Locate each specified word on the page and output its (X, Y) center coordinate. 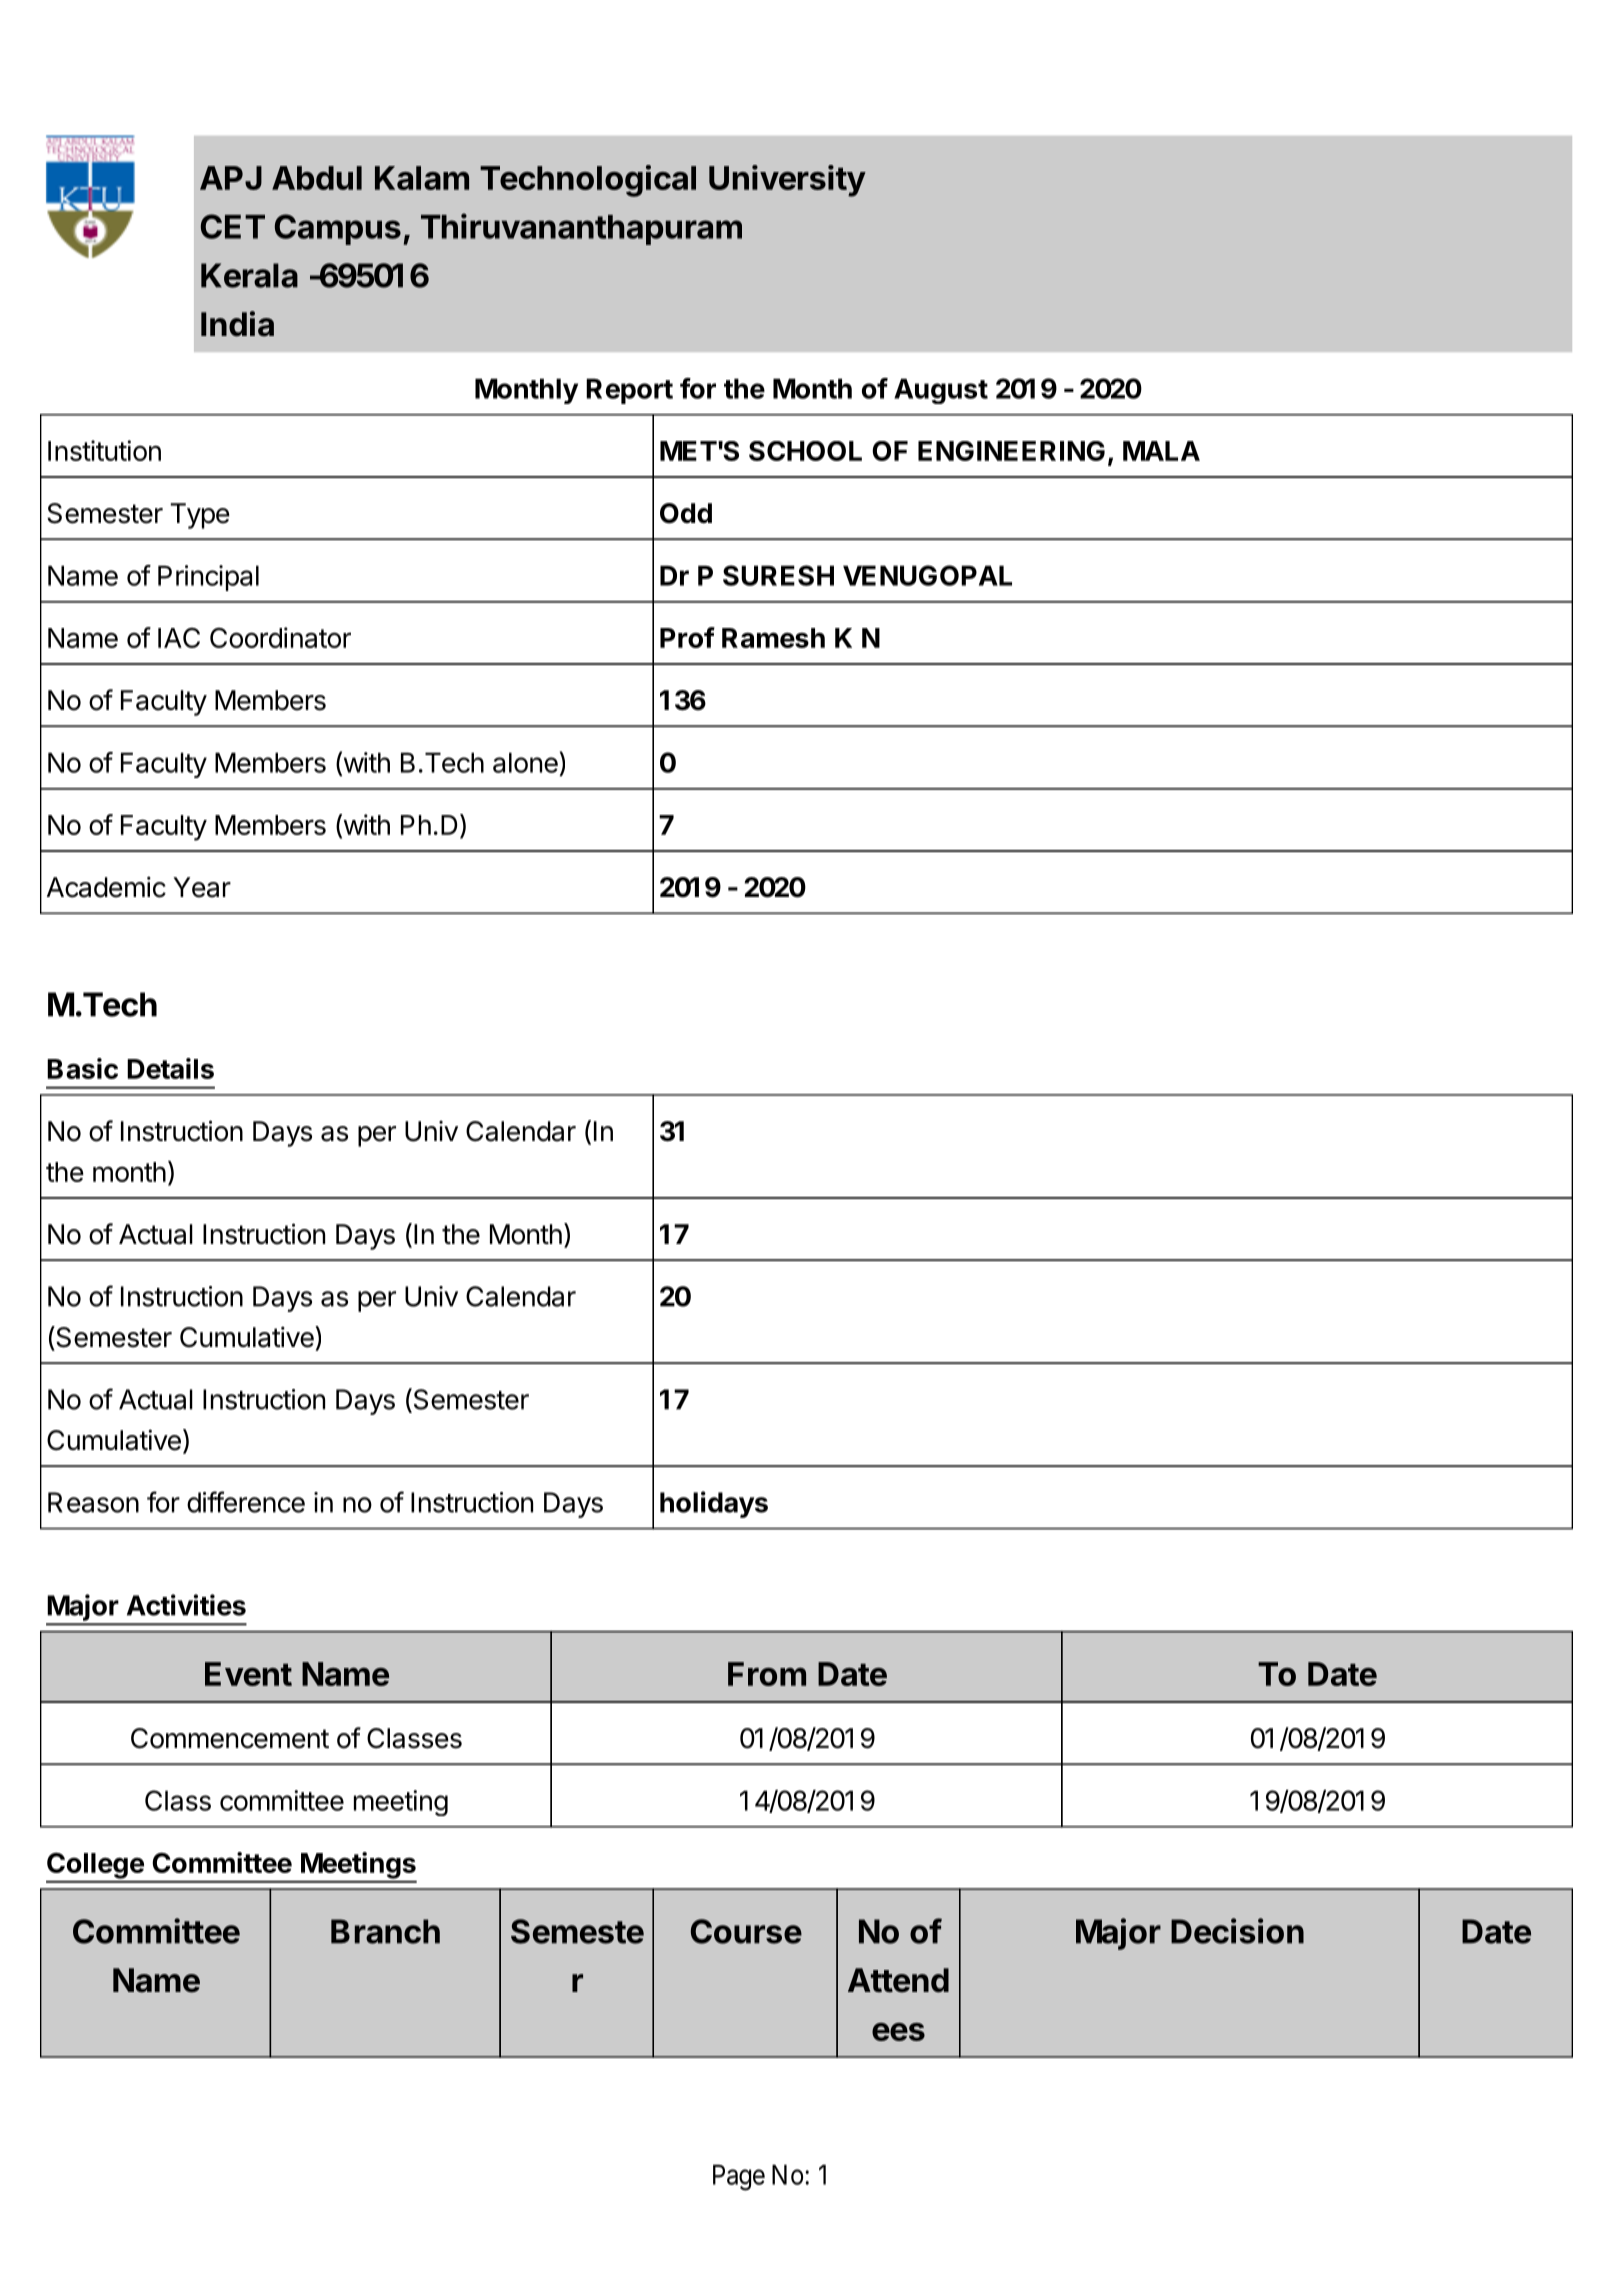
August (941, 391)
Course (746, 1931)
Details (170, 1068)
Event (248, 1674)
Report (629, 391)
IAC (179, 638)
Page (739, 2177)
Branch (385, 1931)
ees (898, 2032)
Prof (687, 637)
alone (525, 762)
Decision (1237, 1931)
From (767, 1674)
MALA (1161, 451)
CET (233, 226)
